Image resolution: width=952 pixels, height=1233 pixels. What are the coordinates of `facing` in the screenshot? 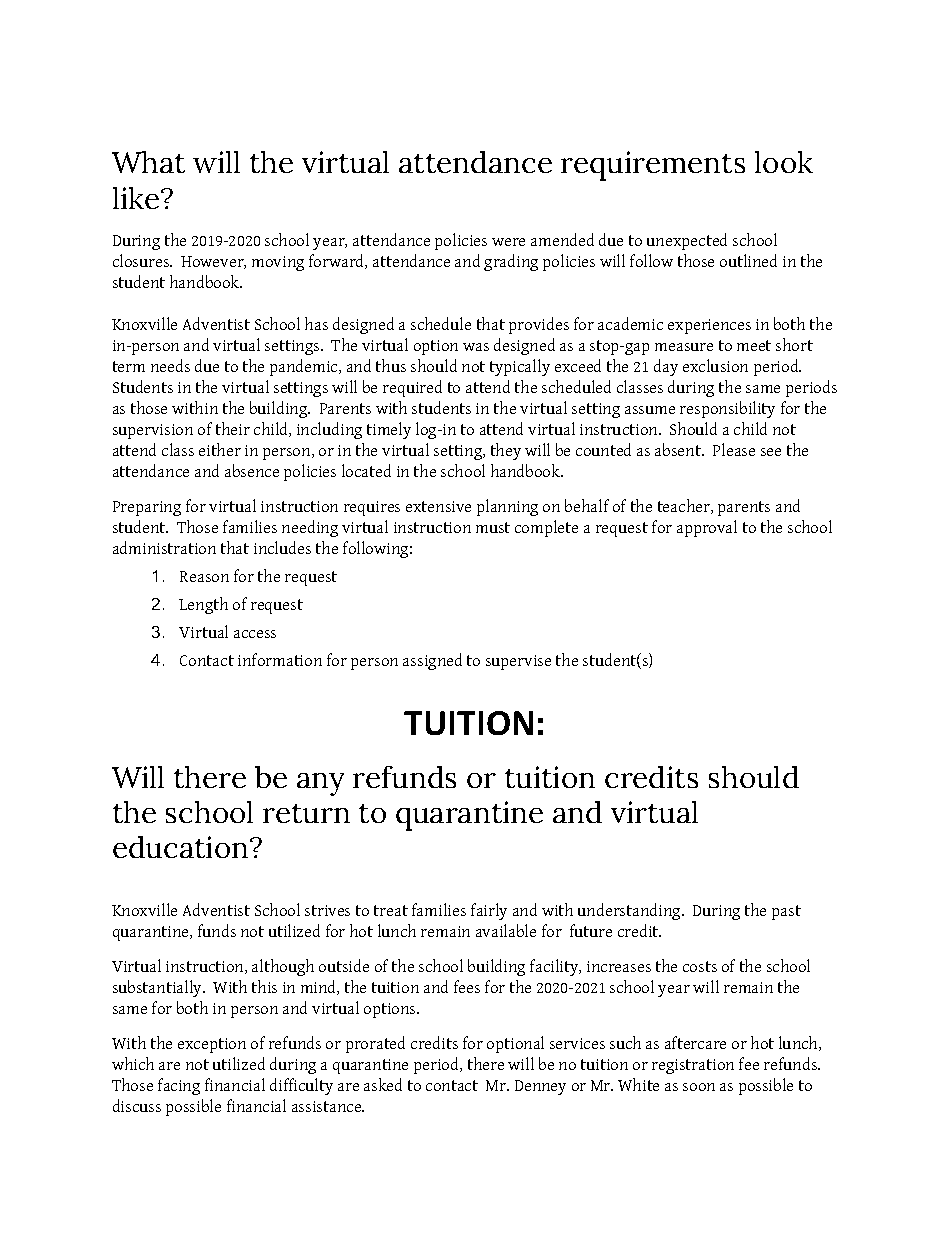 It's located at (179, 1086).
